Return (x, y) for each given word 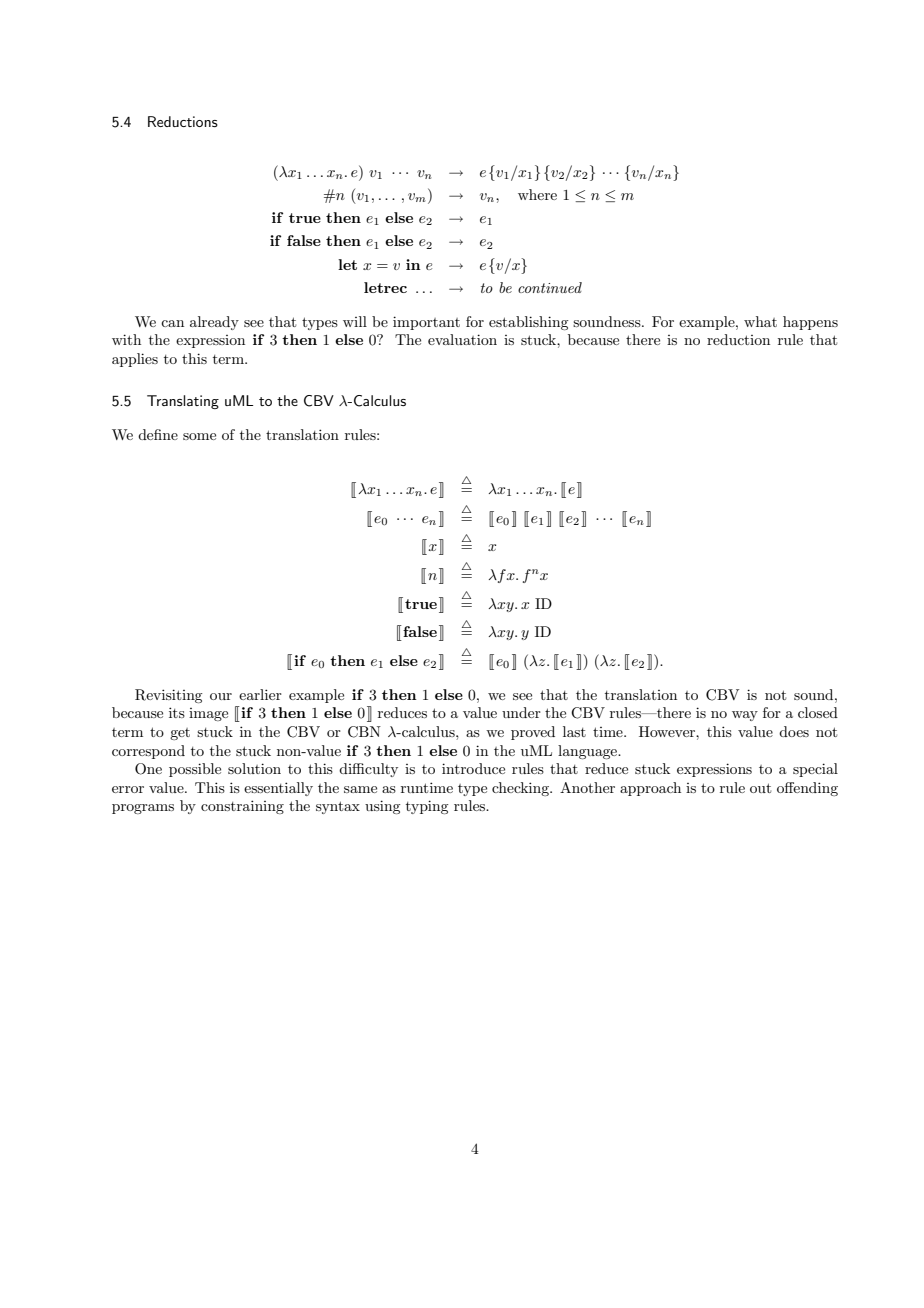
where (537, 194)
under (521, 712)
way (745, 716)
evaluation (462, 339)
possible (195, 770)
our (221, 696)
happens (810, 323)
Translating (183, 402)
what (760, 321)
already (214, 323)
